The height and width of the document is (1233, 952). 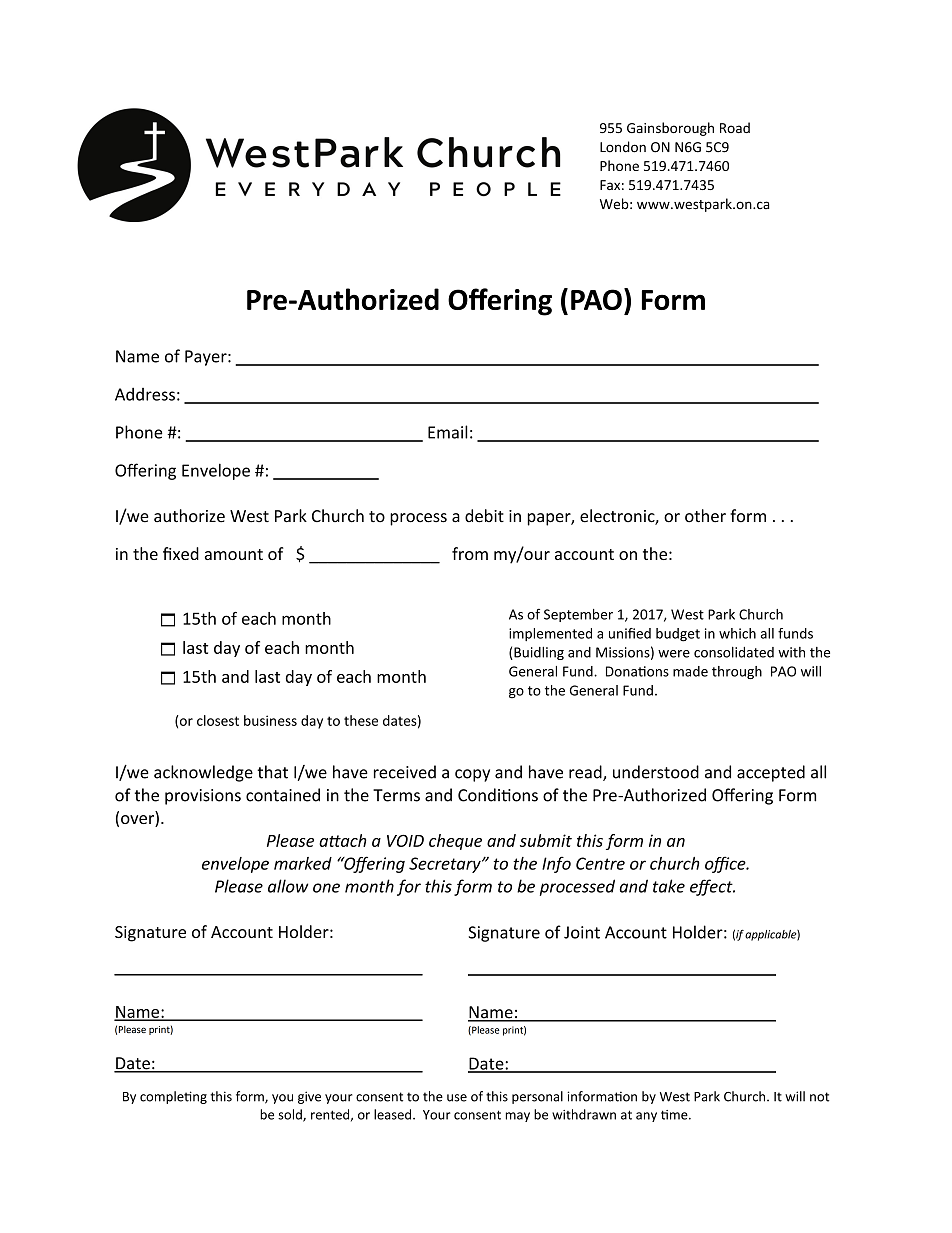 What do you see at coordinates (448, 432) in the document?
I see `Email` at bounding box center [448, 432].
